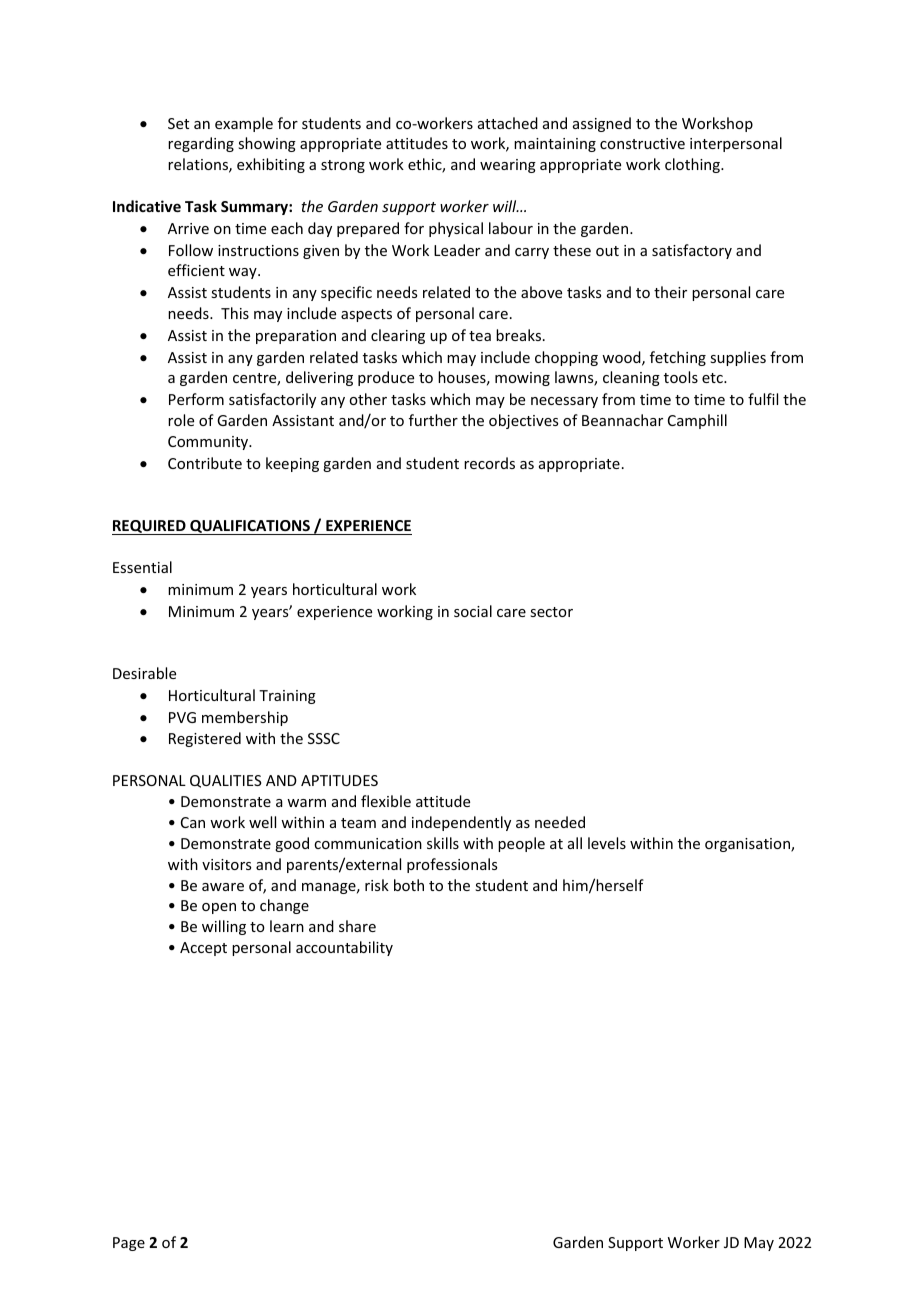 Image resolution: width=924 pixels, height=1308 pixels. I want to click on regarding, so click(201, 144).
